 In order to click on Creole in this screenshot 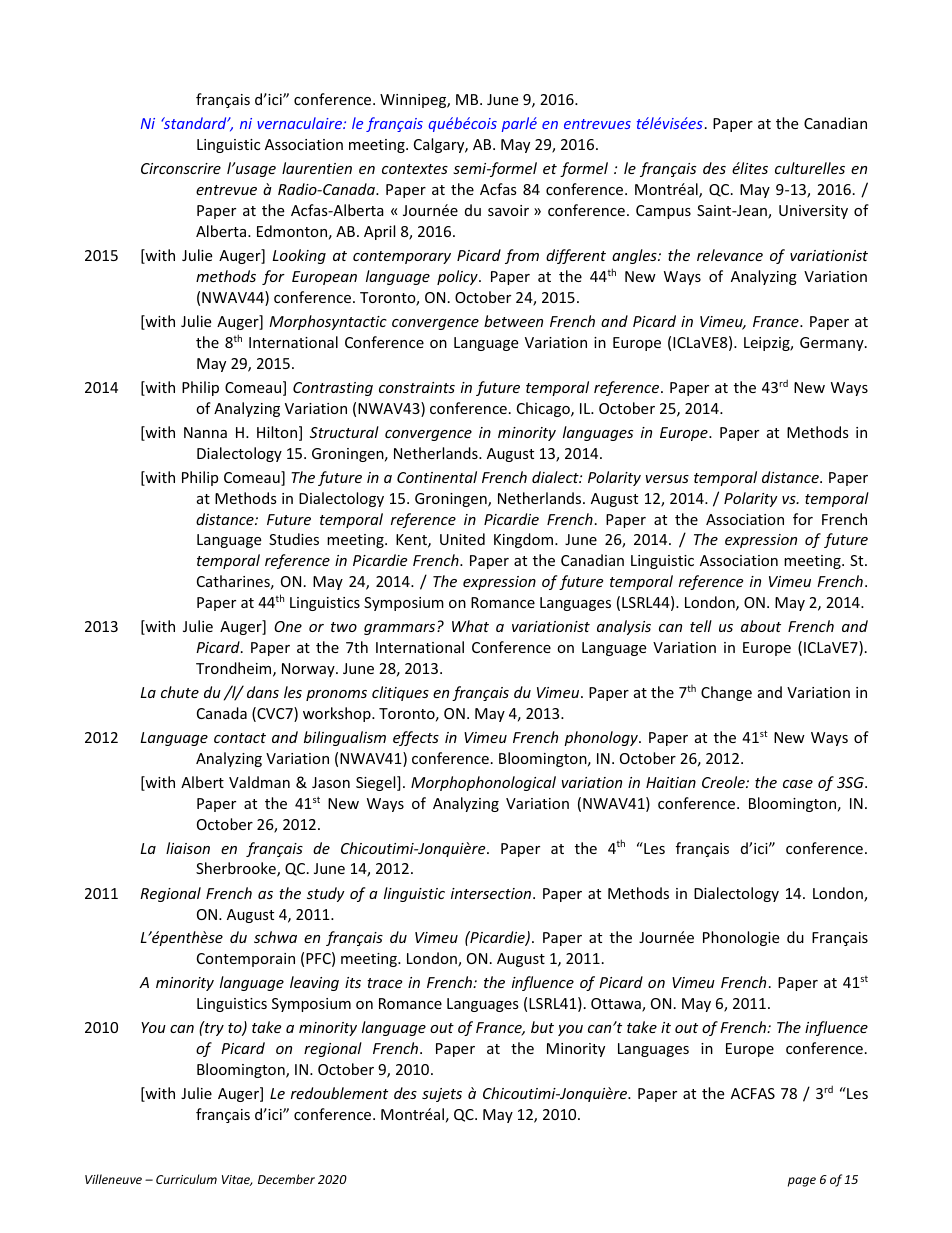, I will do `click(724, 782)`.
